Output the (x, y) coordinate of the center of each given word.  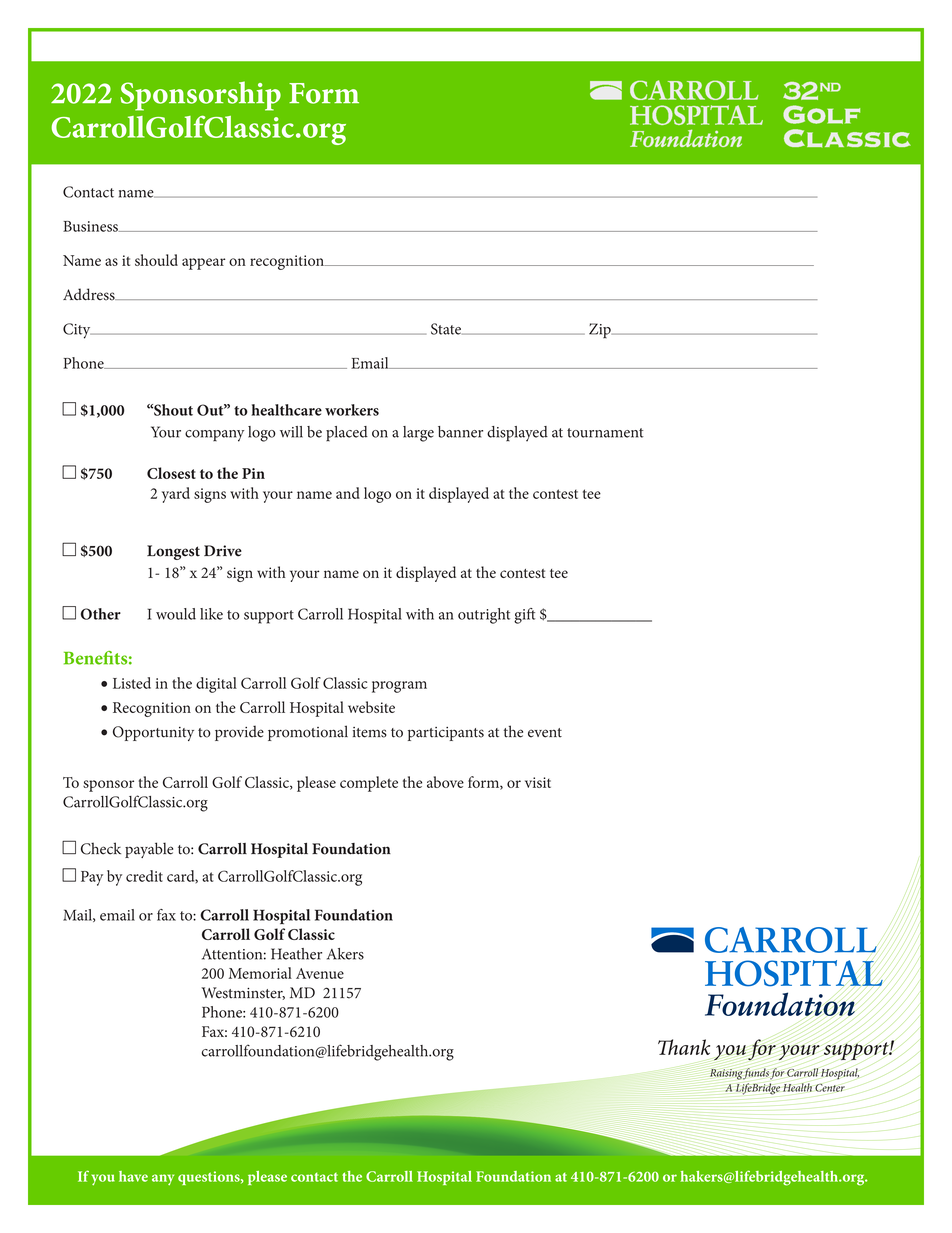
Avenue (320, 973)
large (418, 434)
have (133, 1176)
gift (524, 616)
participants (446, 734)
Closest (171, 473)
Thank (684, 1047)
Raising (726, 1074)
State (447, 329)
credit (144, 876)
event (545, 733)
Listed (132, 683)
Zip (601, 330)
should (156, 260)
